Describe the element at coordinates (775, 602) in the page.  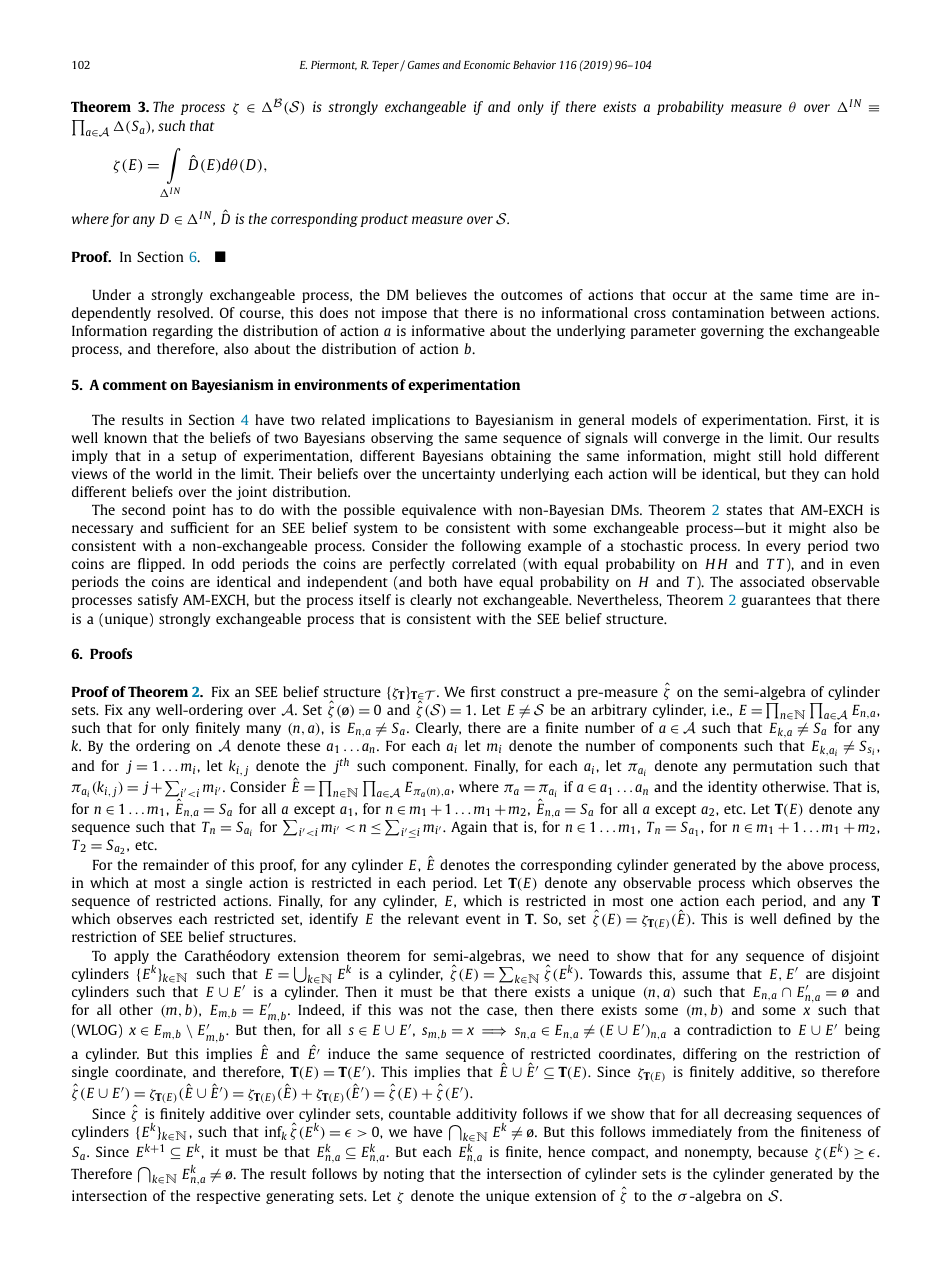
I see `guarantees` at that location.
